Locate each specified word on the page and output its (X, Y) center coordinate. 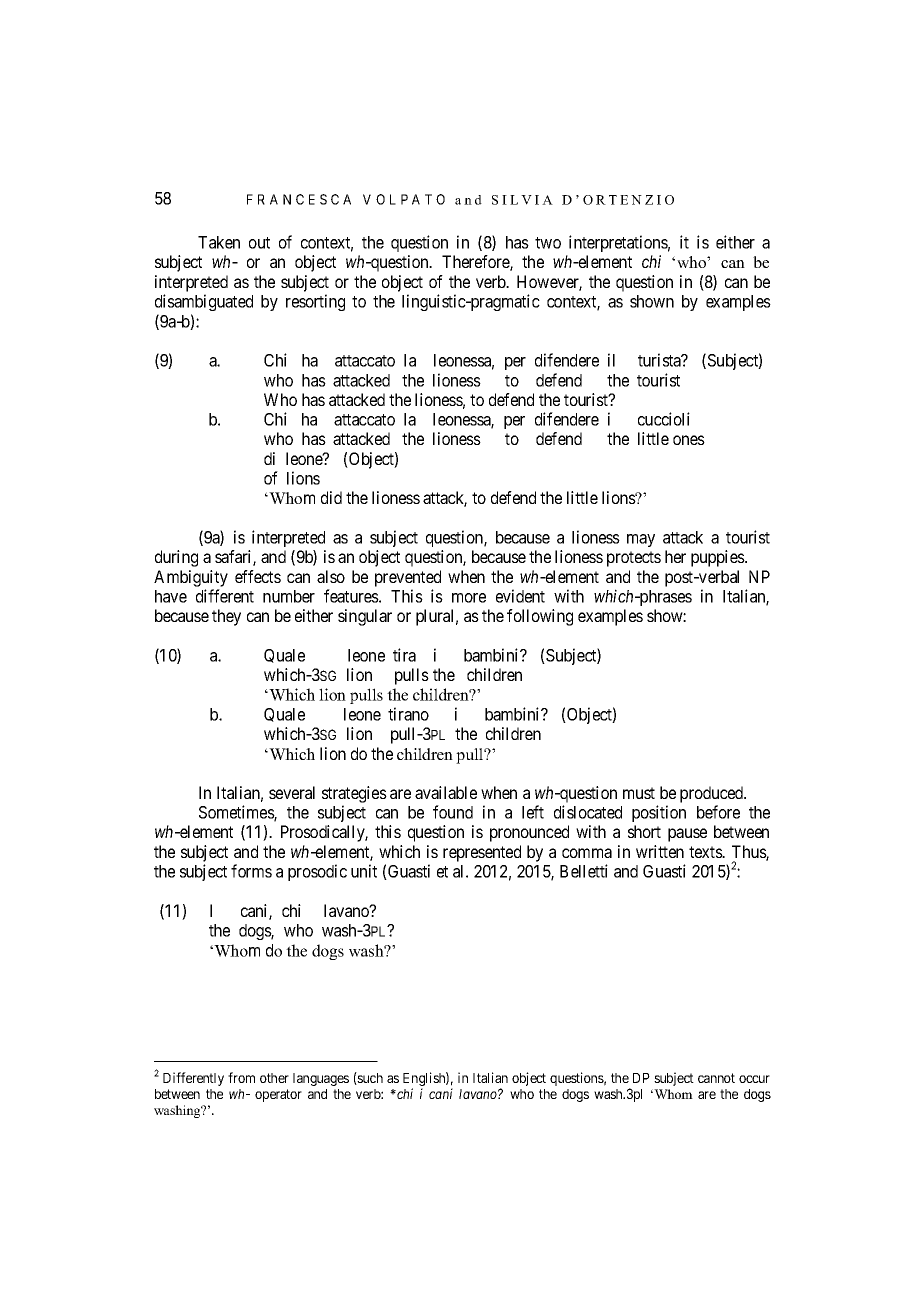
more (469, 598)
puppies (718, 558)
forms (251, 871)
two (548, 243)
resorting (315, 302)
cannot (716, 1078)
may (641, 540)
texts (706, 852)
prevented (408, 578)
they (226, 617)
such (369, 1078)
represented (482, 853)
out (259, 243)
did (331, 497)
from (241, 1077)
